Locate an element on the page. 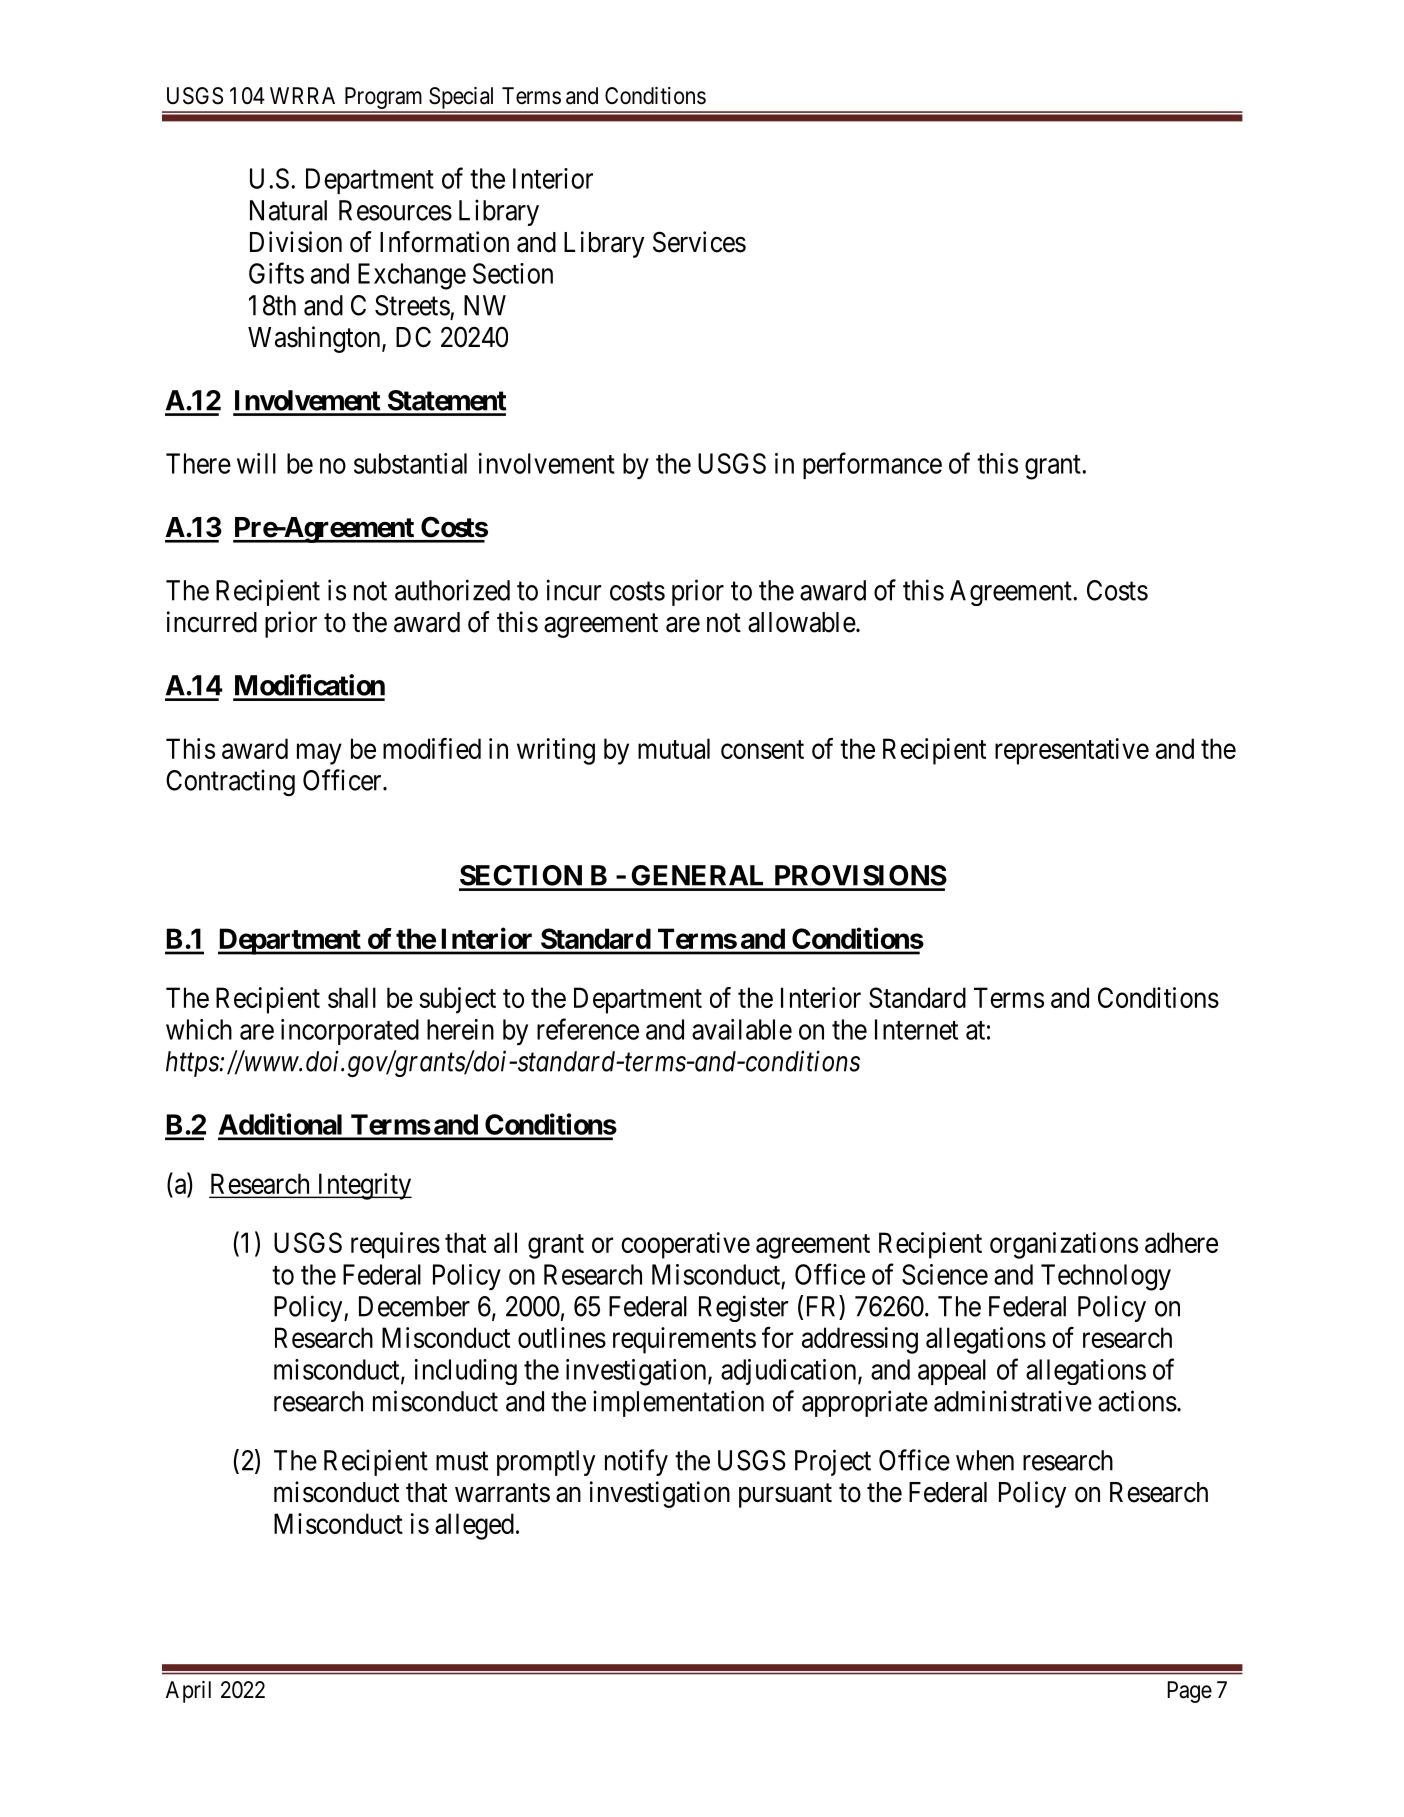 Image resolution: width=1404 pixels, height=1817 pixels. April is located at coordinates (188, 1692).
